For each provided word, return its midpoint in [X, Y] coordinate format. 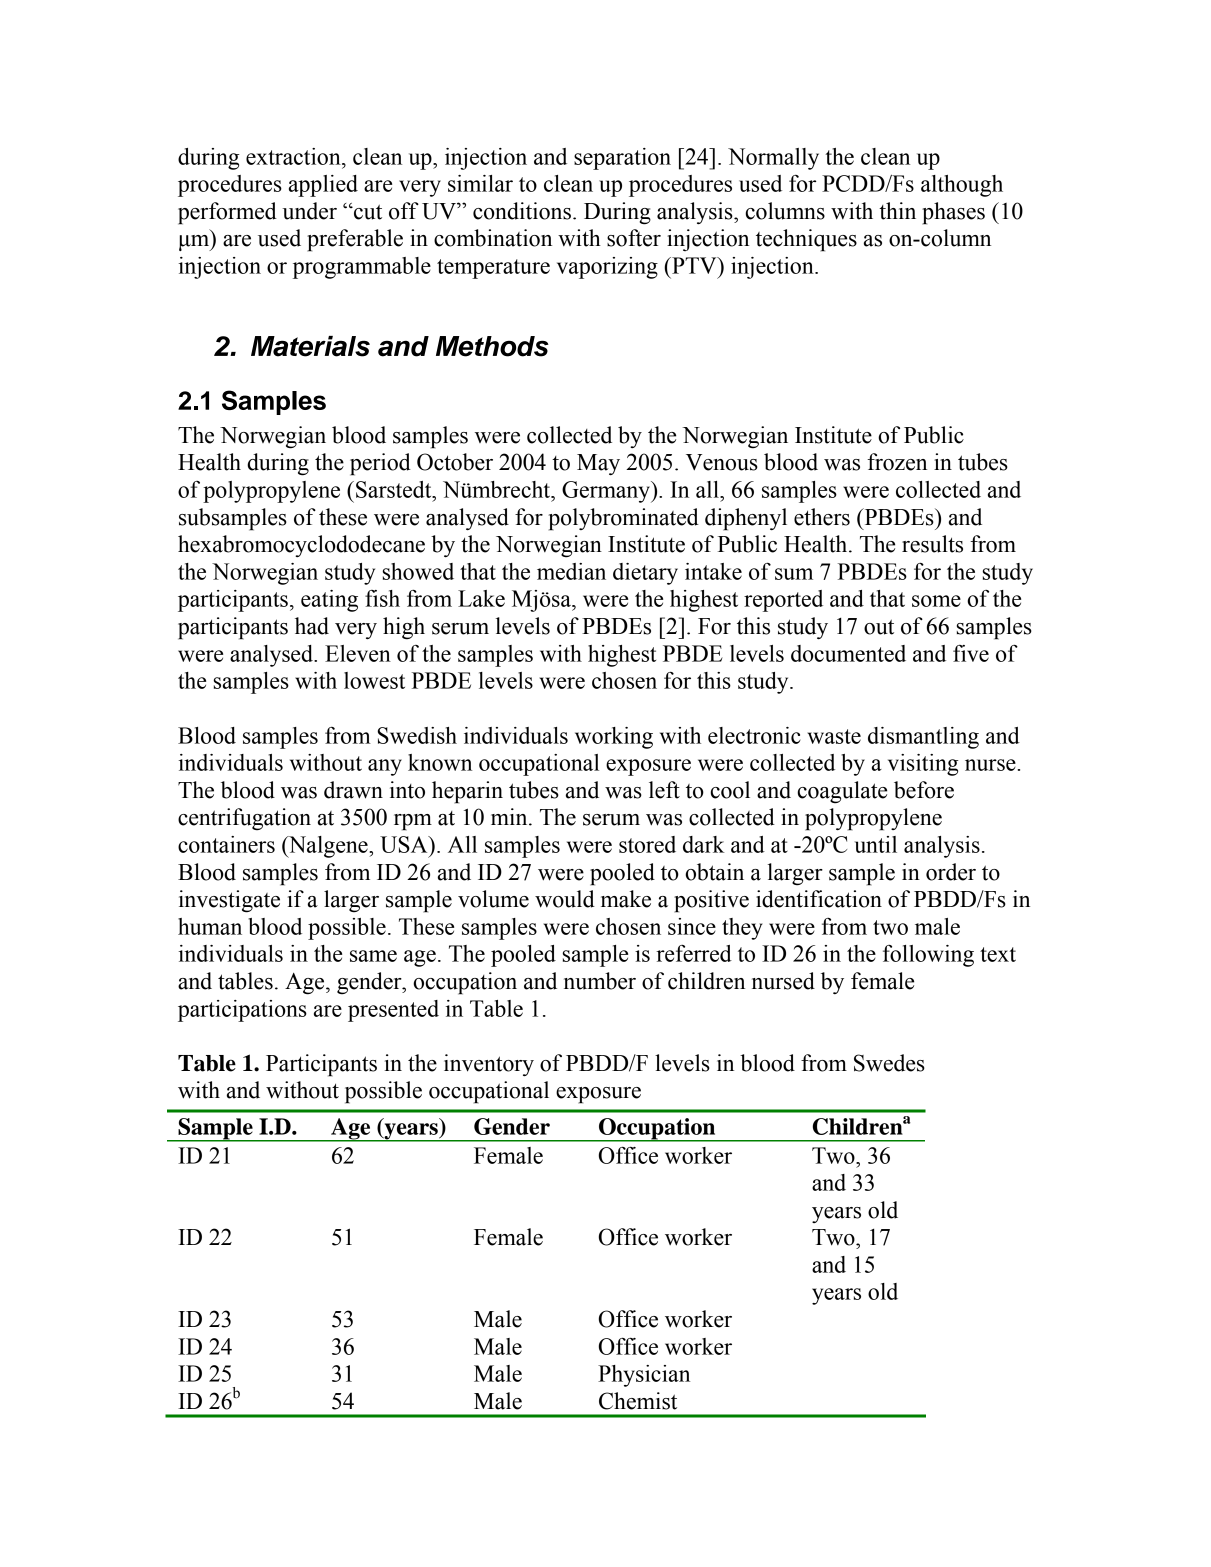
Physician [644, 1376]
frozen [897, 462]
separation [622, 159]
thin [897, 211]
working [614, 738]
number [600, 981]
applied [323, 186]
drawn [353, 790]
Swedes [889, 1063]
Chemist [638, 1401]
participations [242, 1011]
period [380, 464]
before [924, 790]
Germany [607, 492]
